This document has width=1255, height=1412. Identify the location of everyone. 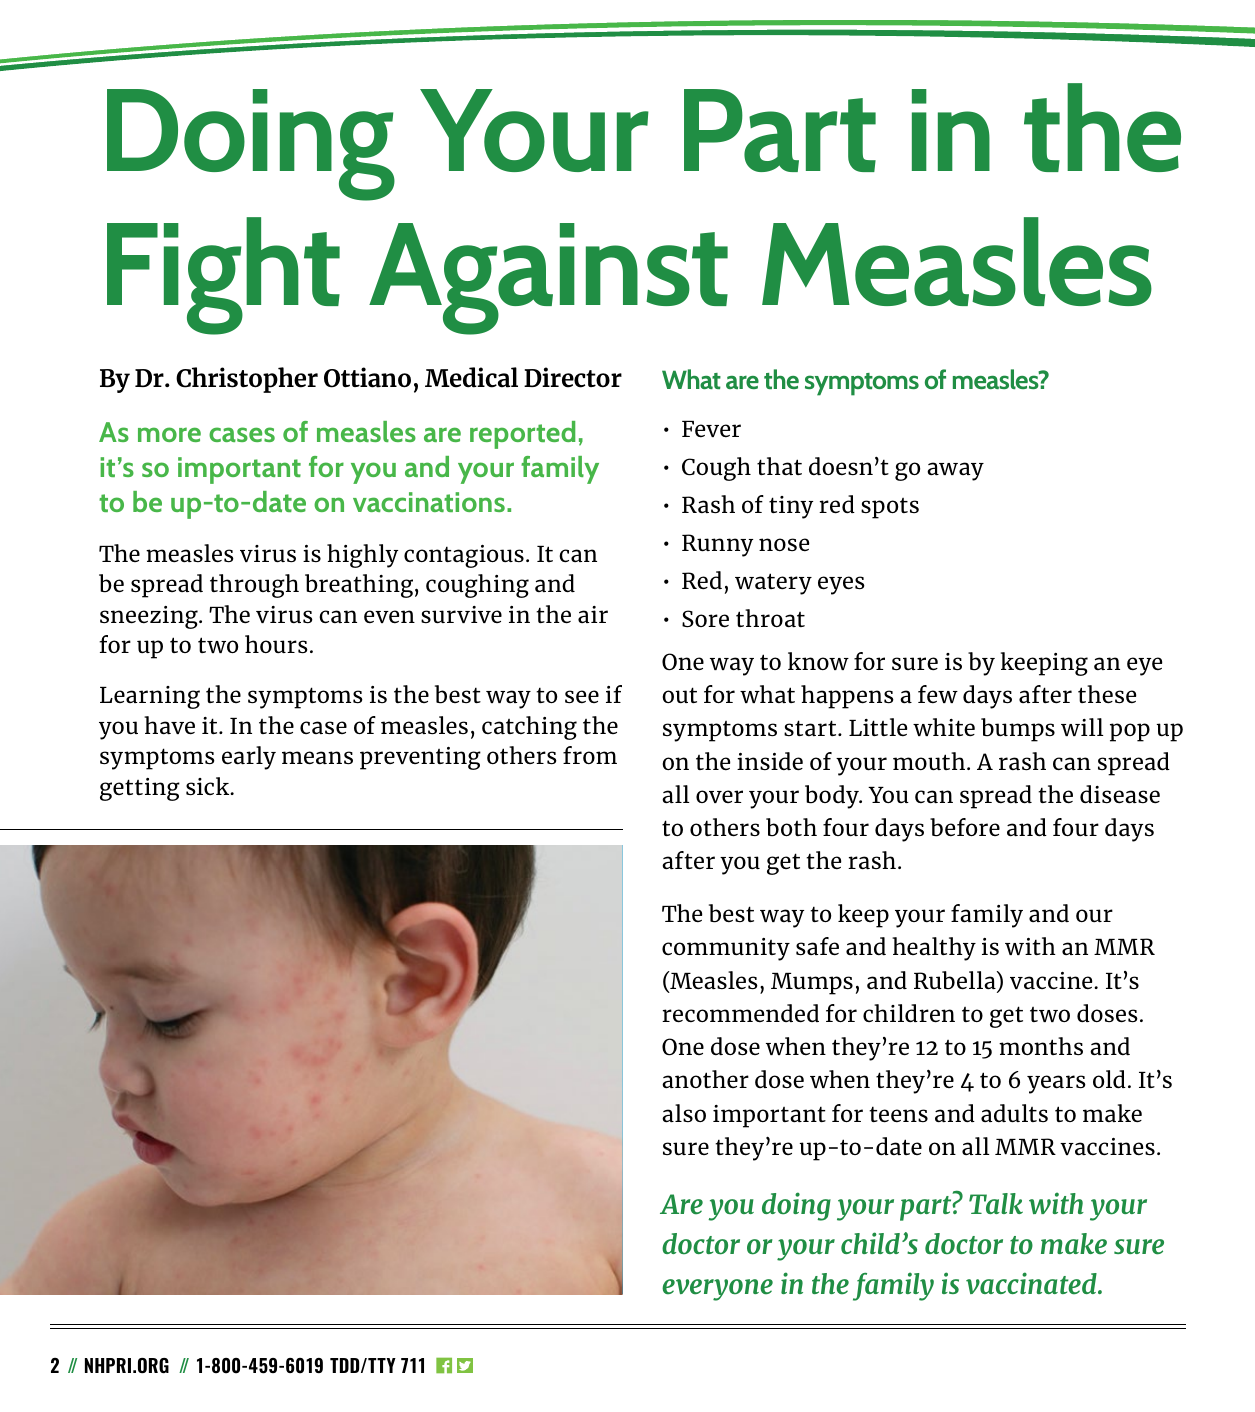
(717, 1290).
